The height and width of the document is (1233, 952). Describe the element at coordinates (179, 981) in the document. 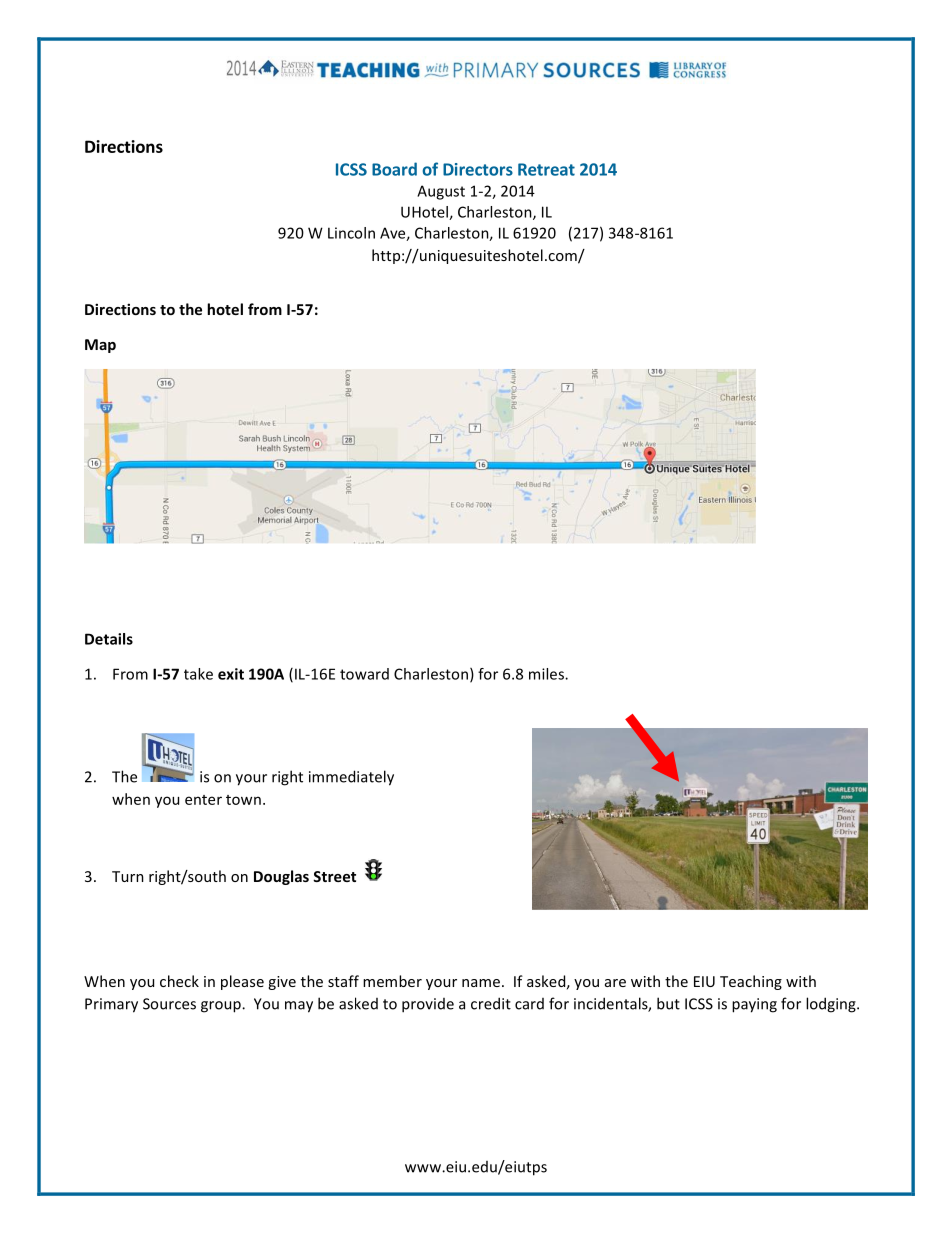

I see `check` at that location.
